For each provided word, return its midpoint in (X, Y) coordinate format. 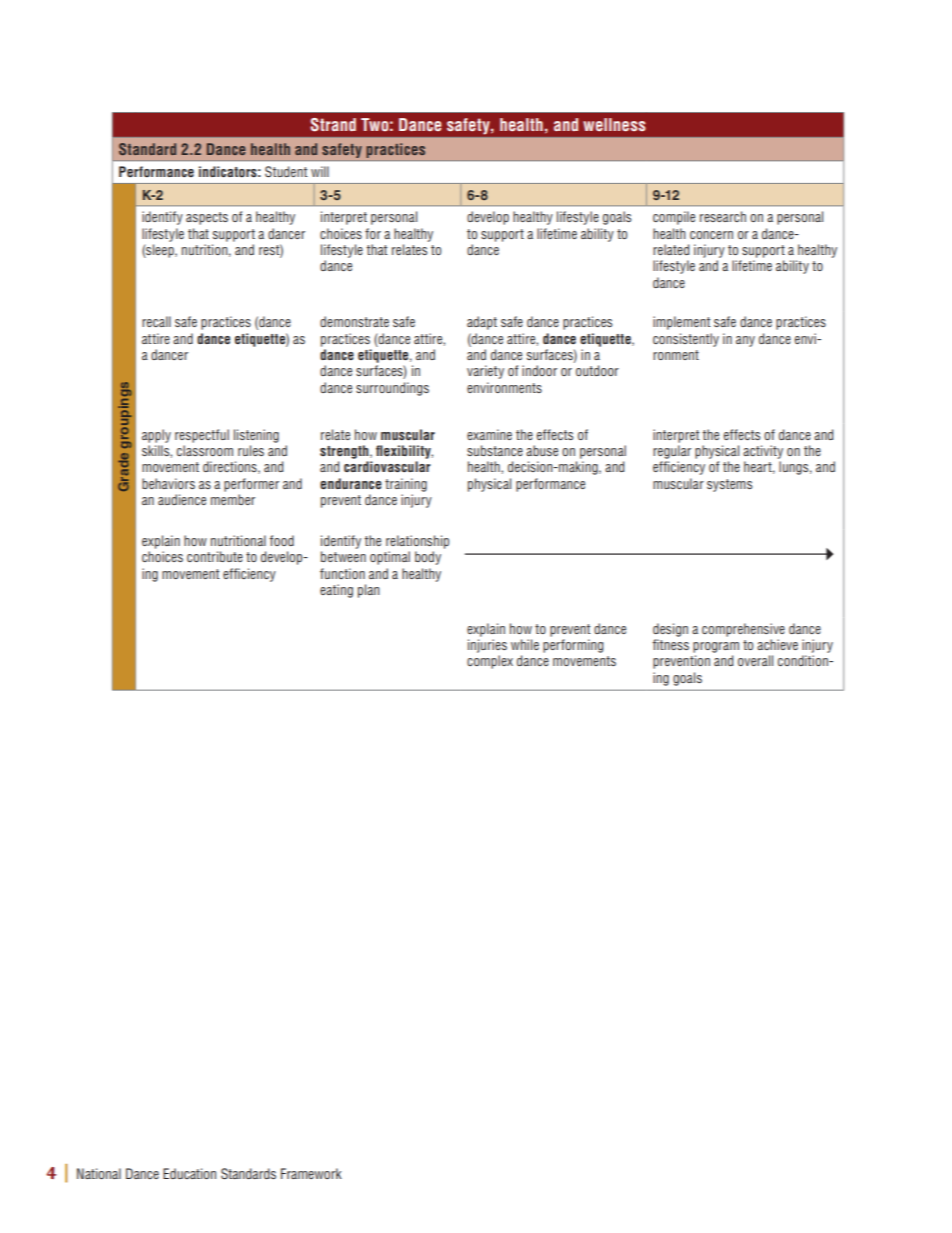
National (99, 1173)
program (716, 647)
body (428, 558)
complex (490, 662)
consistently (686, 340)
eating (336, 591)
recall (156, 321)
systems (729, 485)
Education (189, 1173)
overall (755, 660)
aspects (207, 218)
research (723, 216)
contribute (215, 556)
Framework (311, 1173)
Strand (333, 125)
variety (485, 372)
